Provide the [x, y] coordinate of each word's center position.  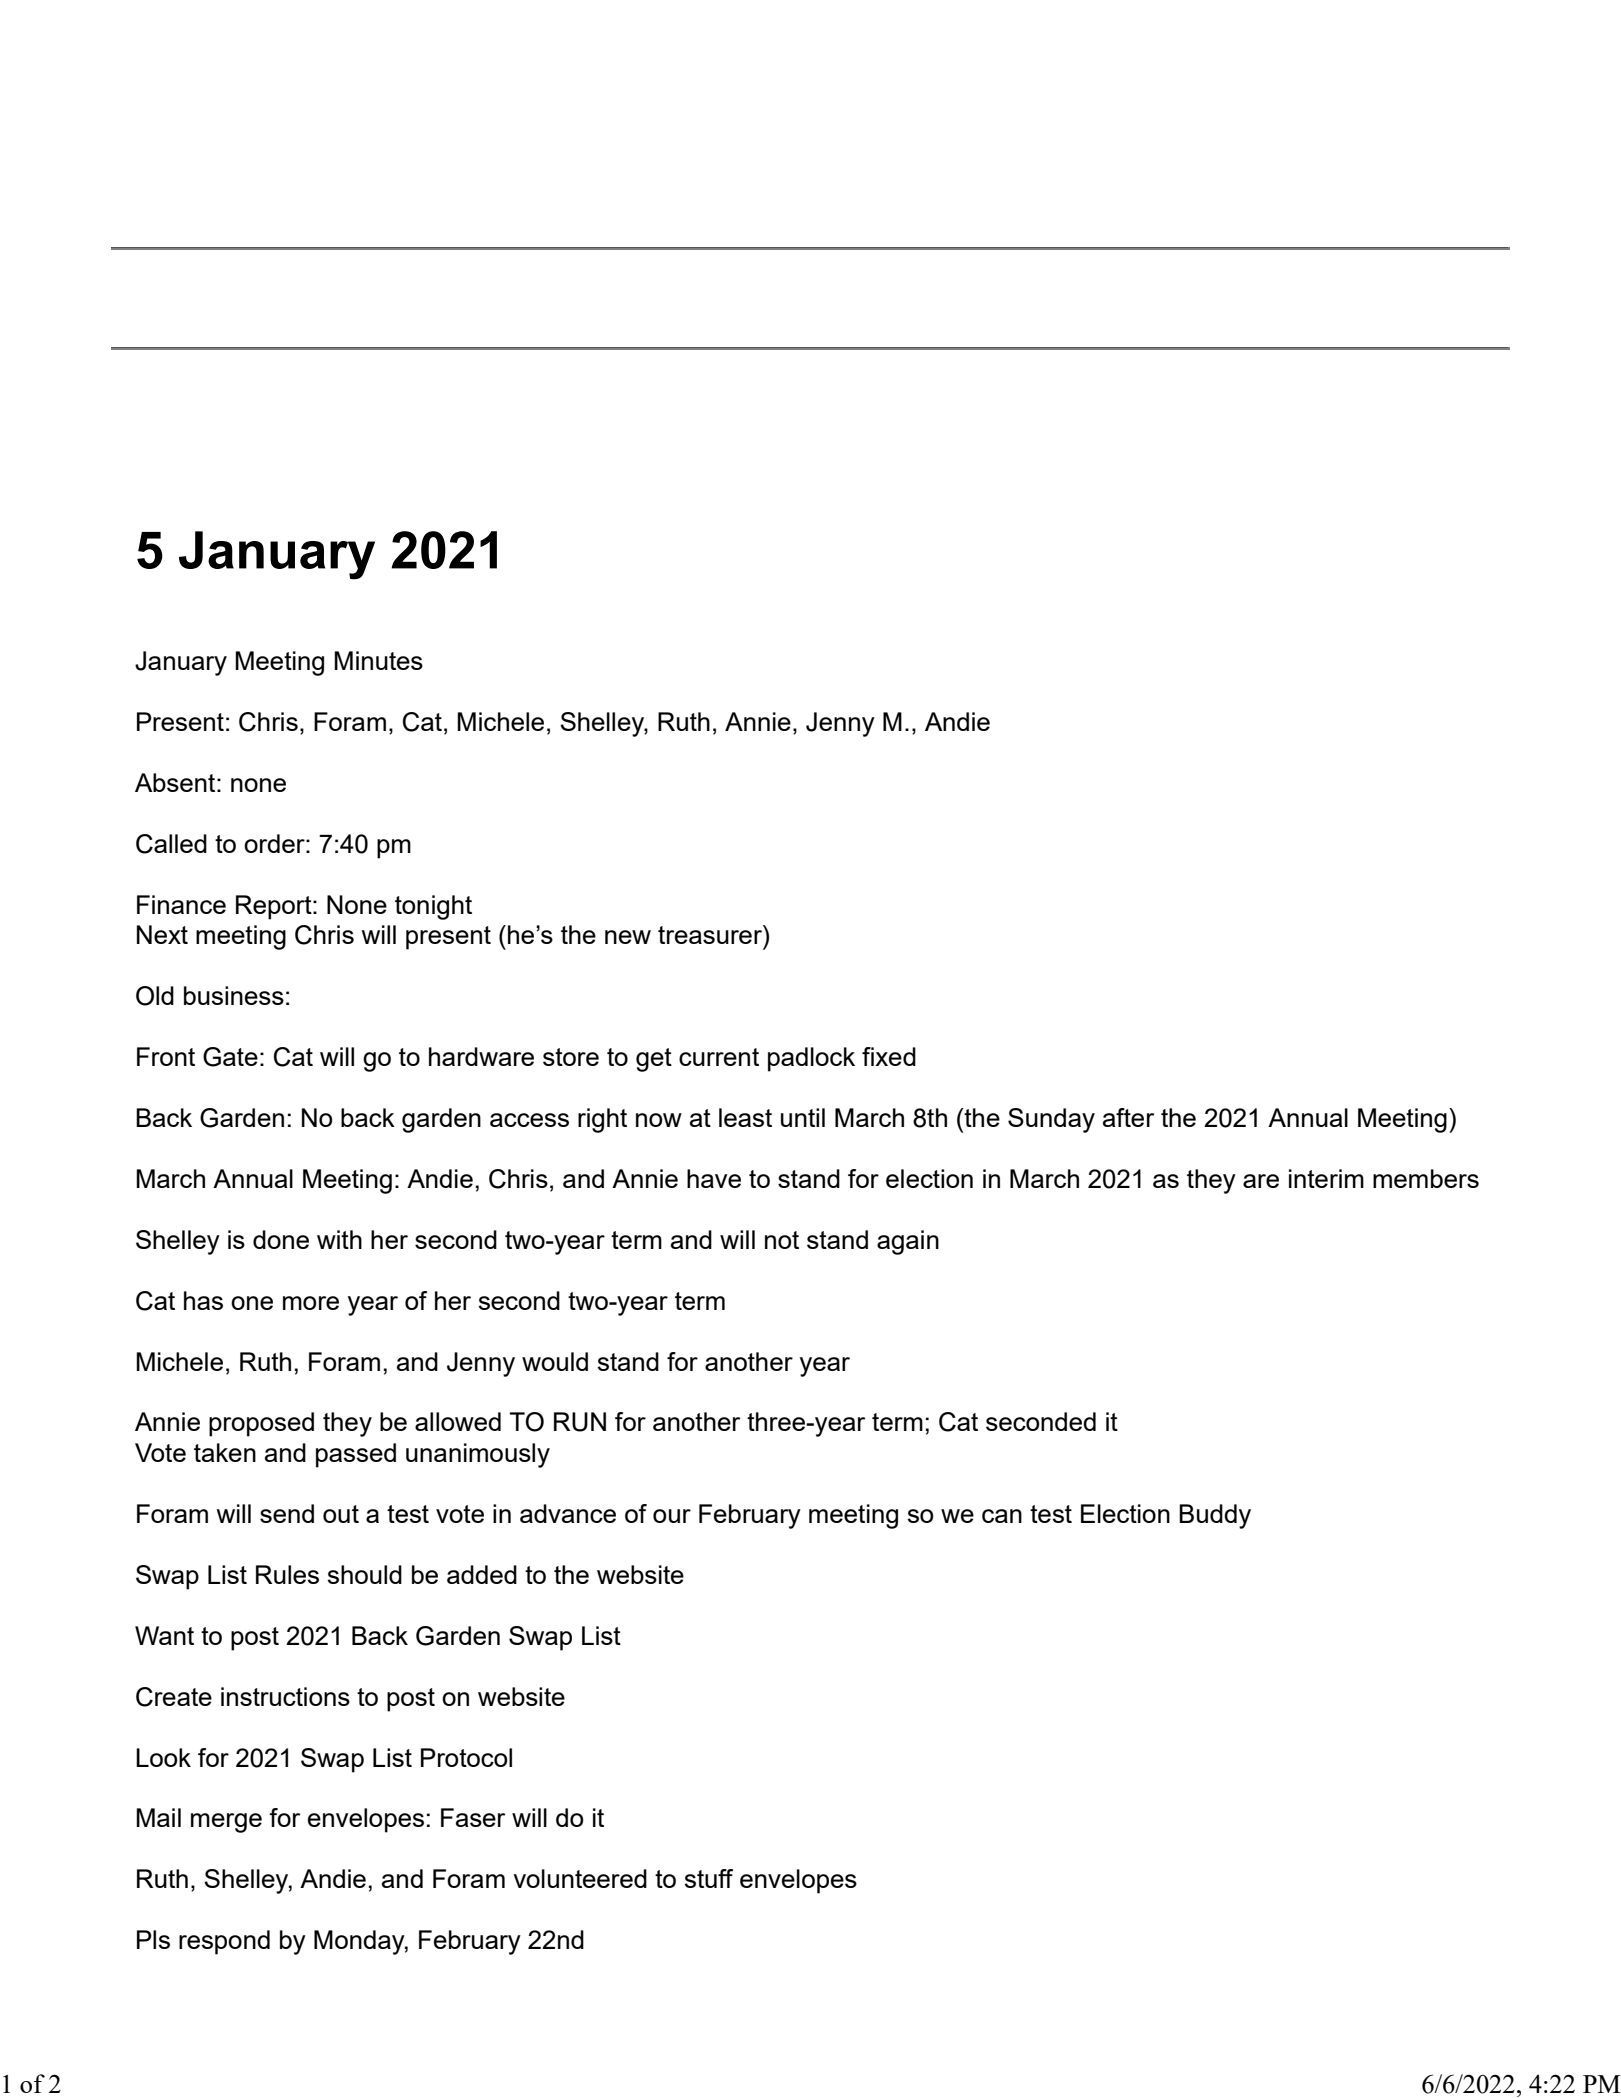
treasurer [711, 934]
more [311, 1303]
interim [1326, 1178]
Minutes [378, 660]
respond [224, 1942]
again [908, 1242]
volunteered [580, 1878]
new [628, 937]
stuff [709, 1878]
